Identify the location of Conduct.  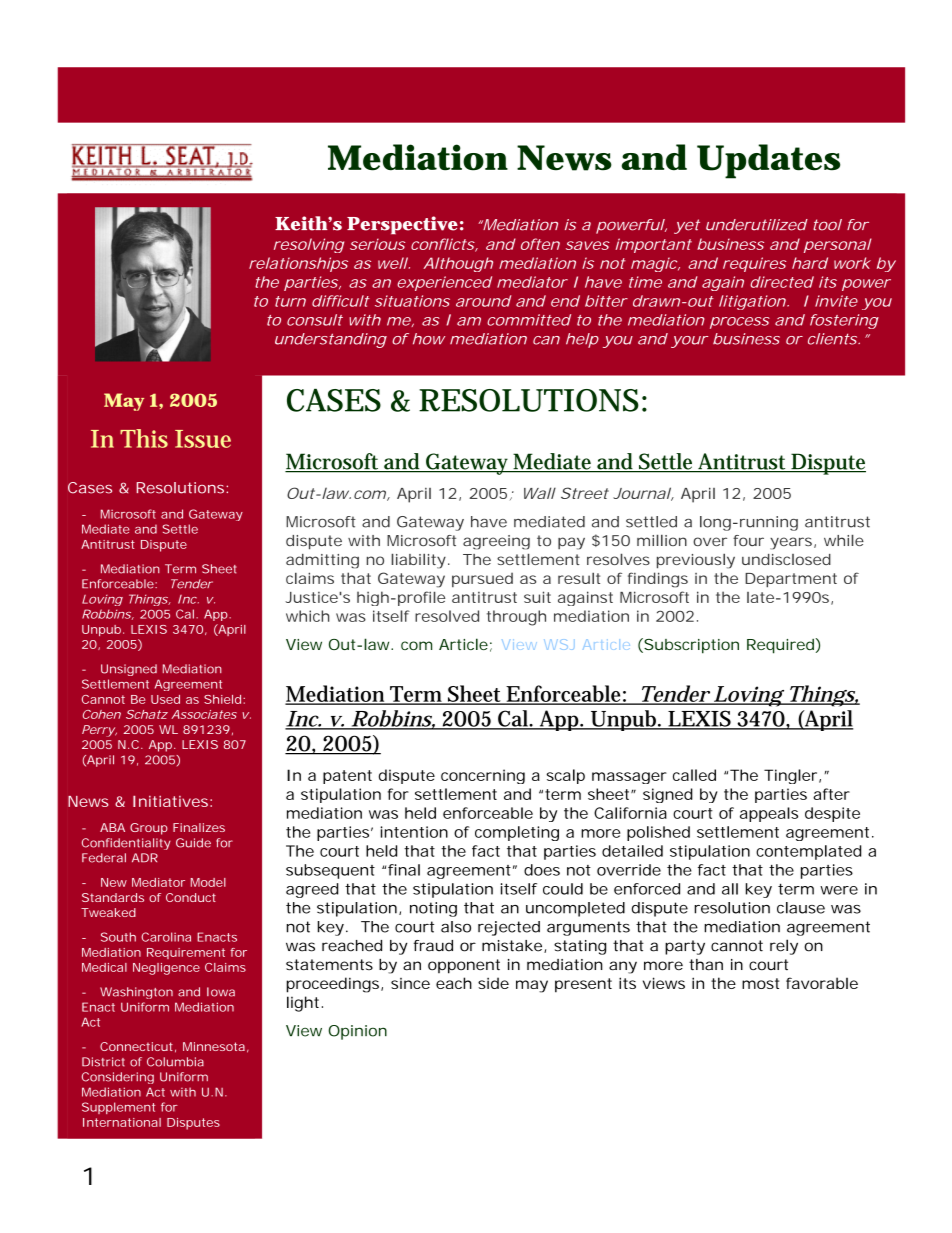
(191, 897).
